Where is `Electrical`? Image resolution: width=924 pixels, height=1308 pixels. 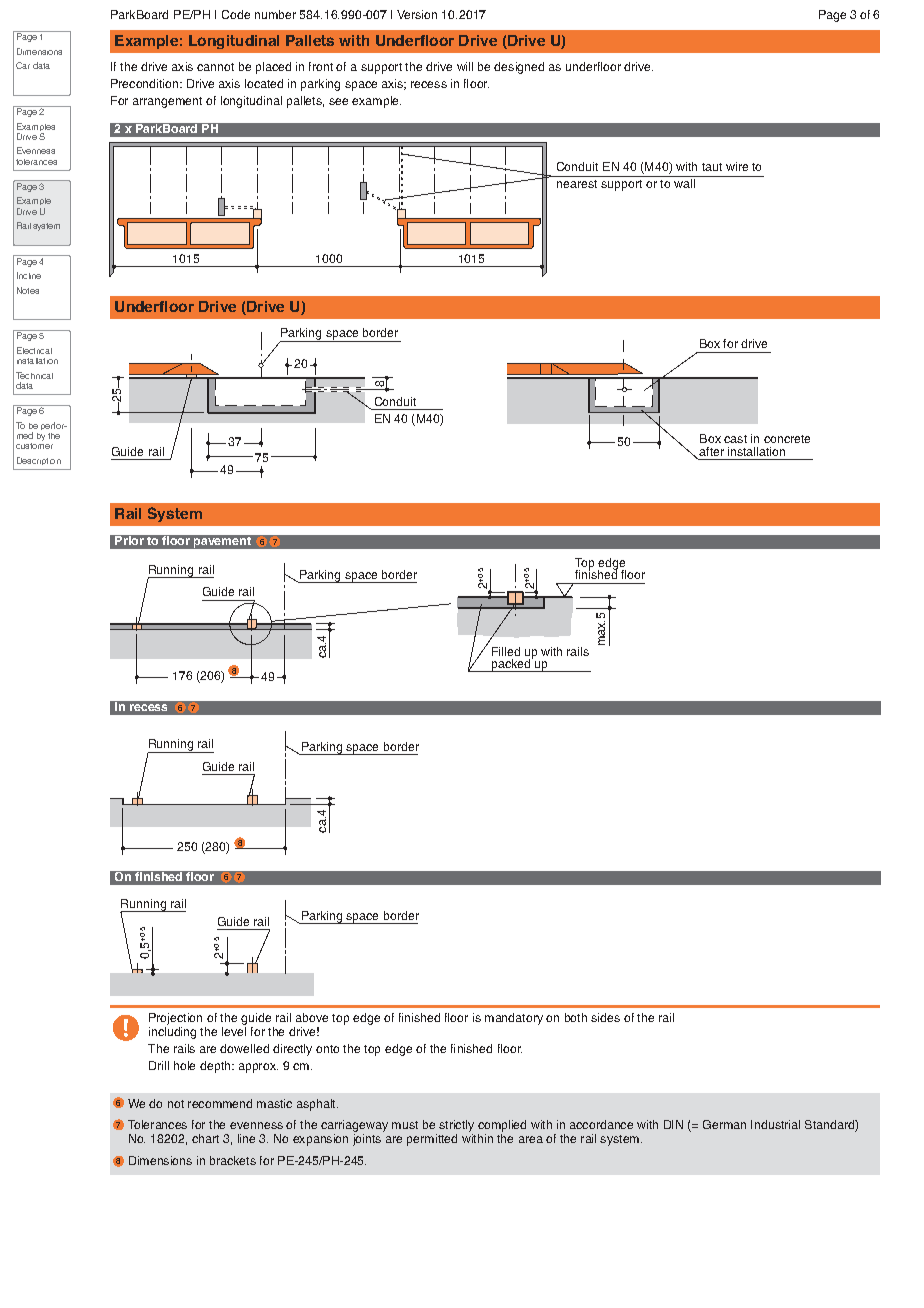 Electrical is located at coordinates (34, 350).
